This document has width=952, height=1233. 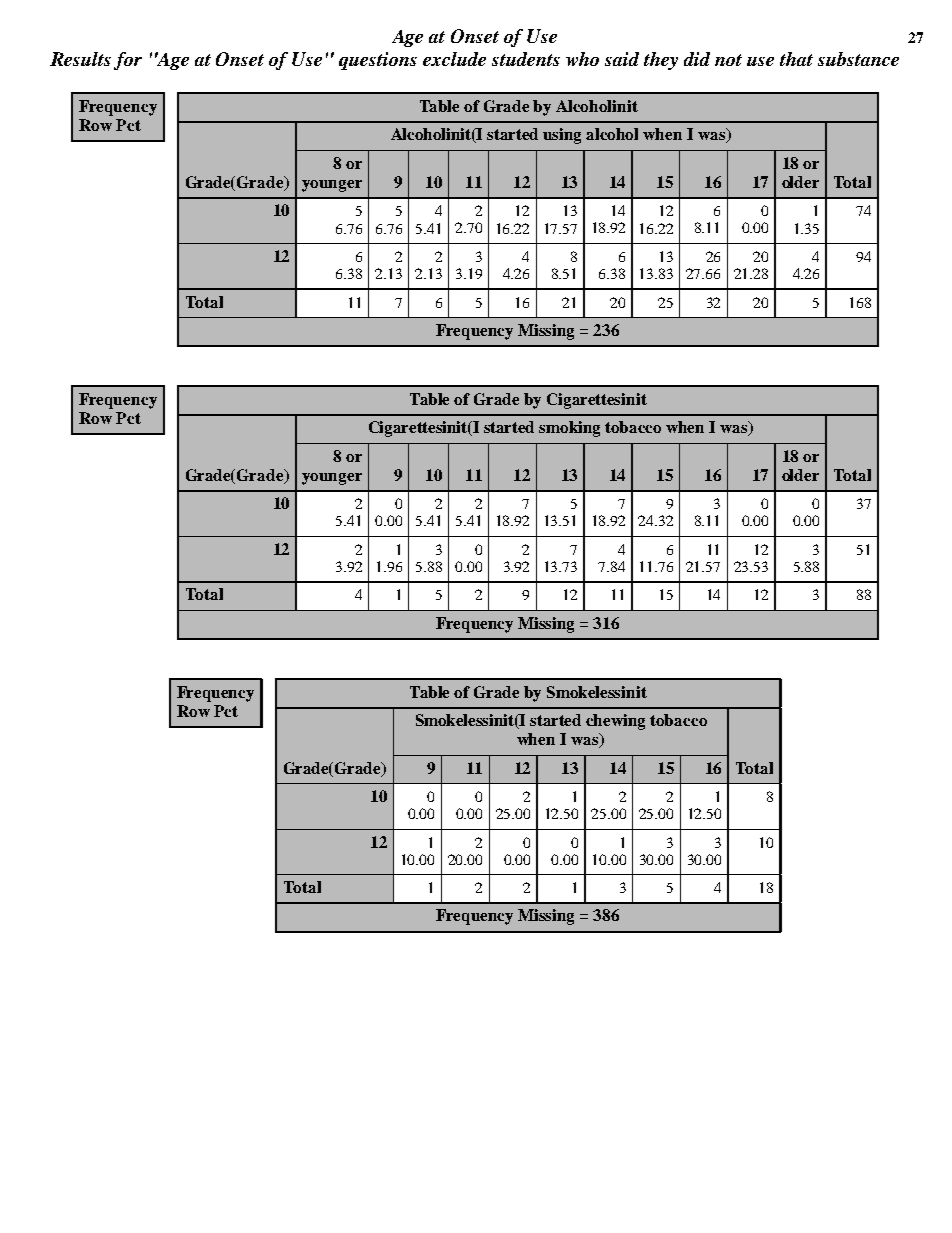 What do you see at coordinates (562, 136) in the document?
I see `using` at bounding box center [562, 136].
